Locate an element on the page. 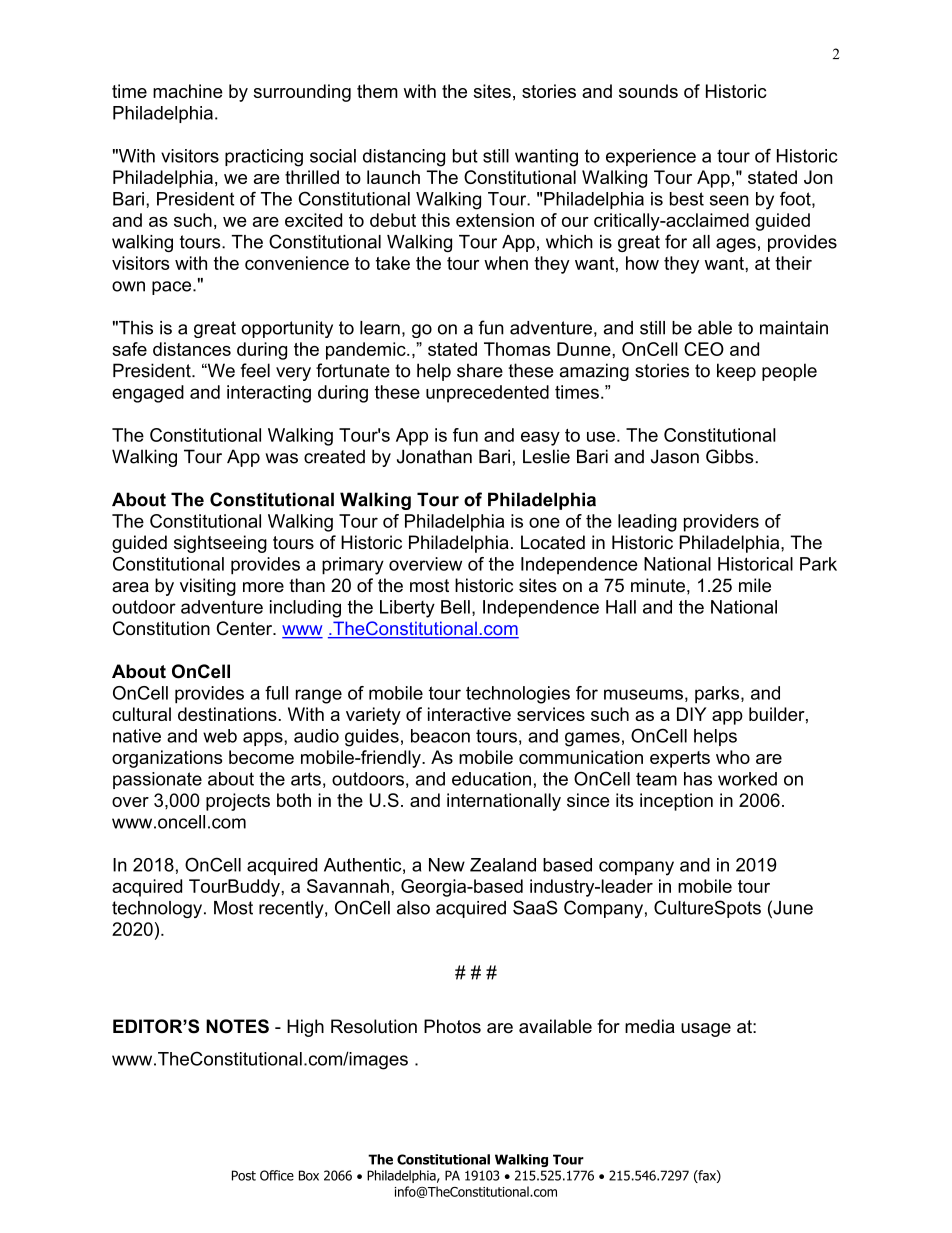 This document has width=952, height=1233. Center is located at coordinates (246, 628).
